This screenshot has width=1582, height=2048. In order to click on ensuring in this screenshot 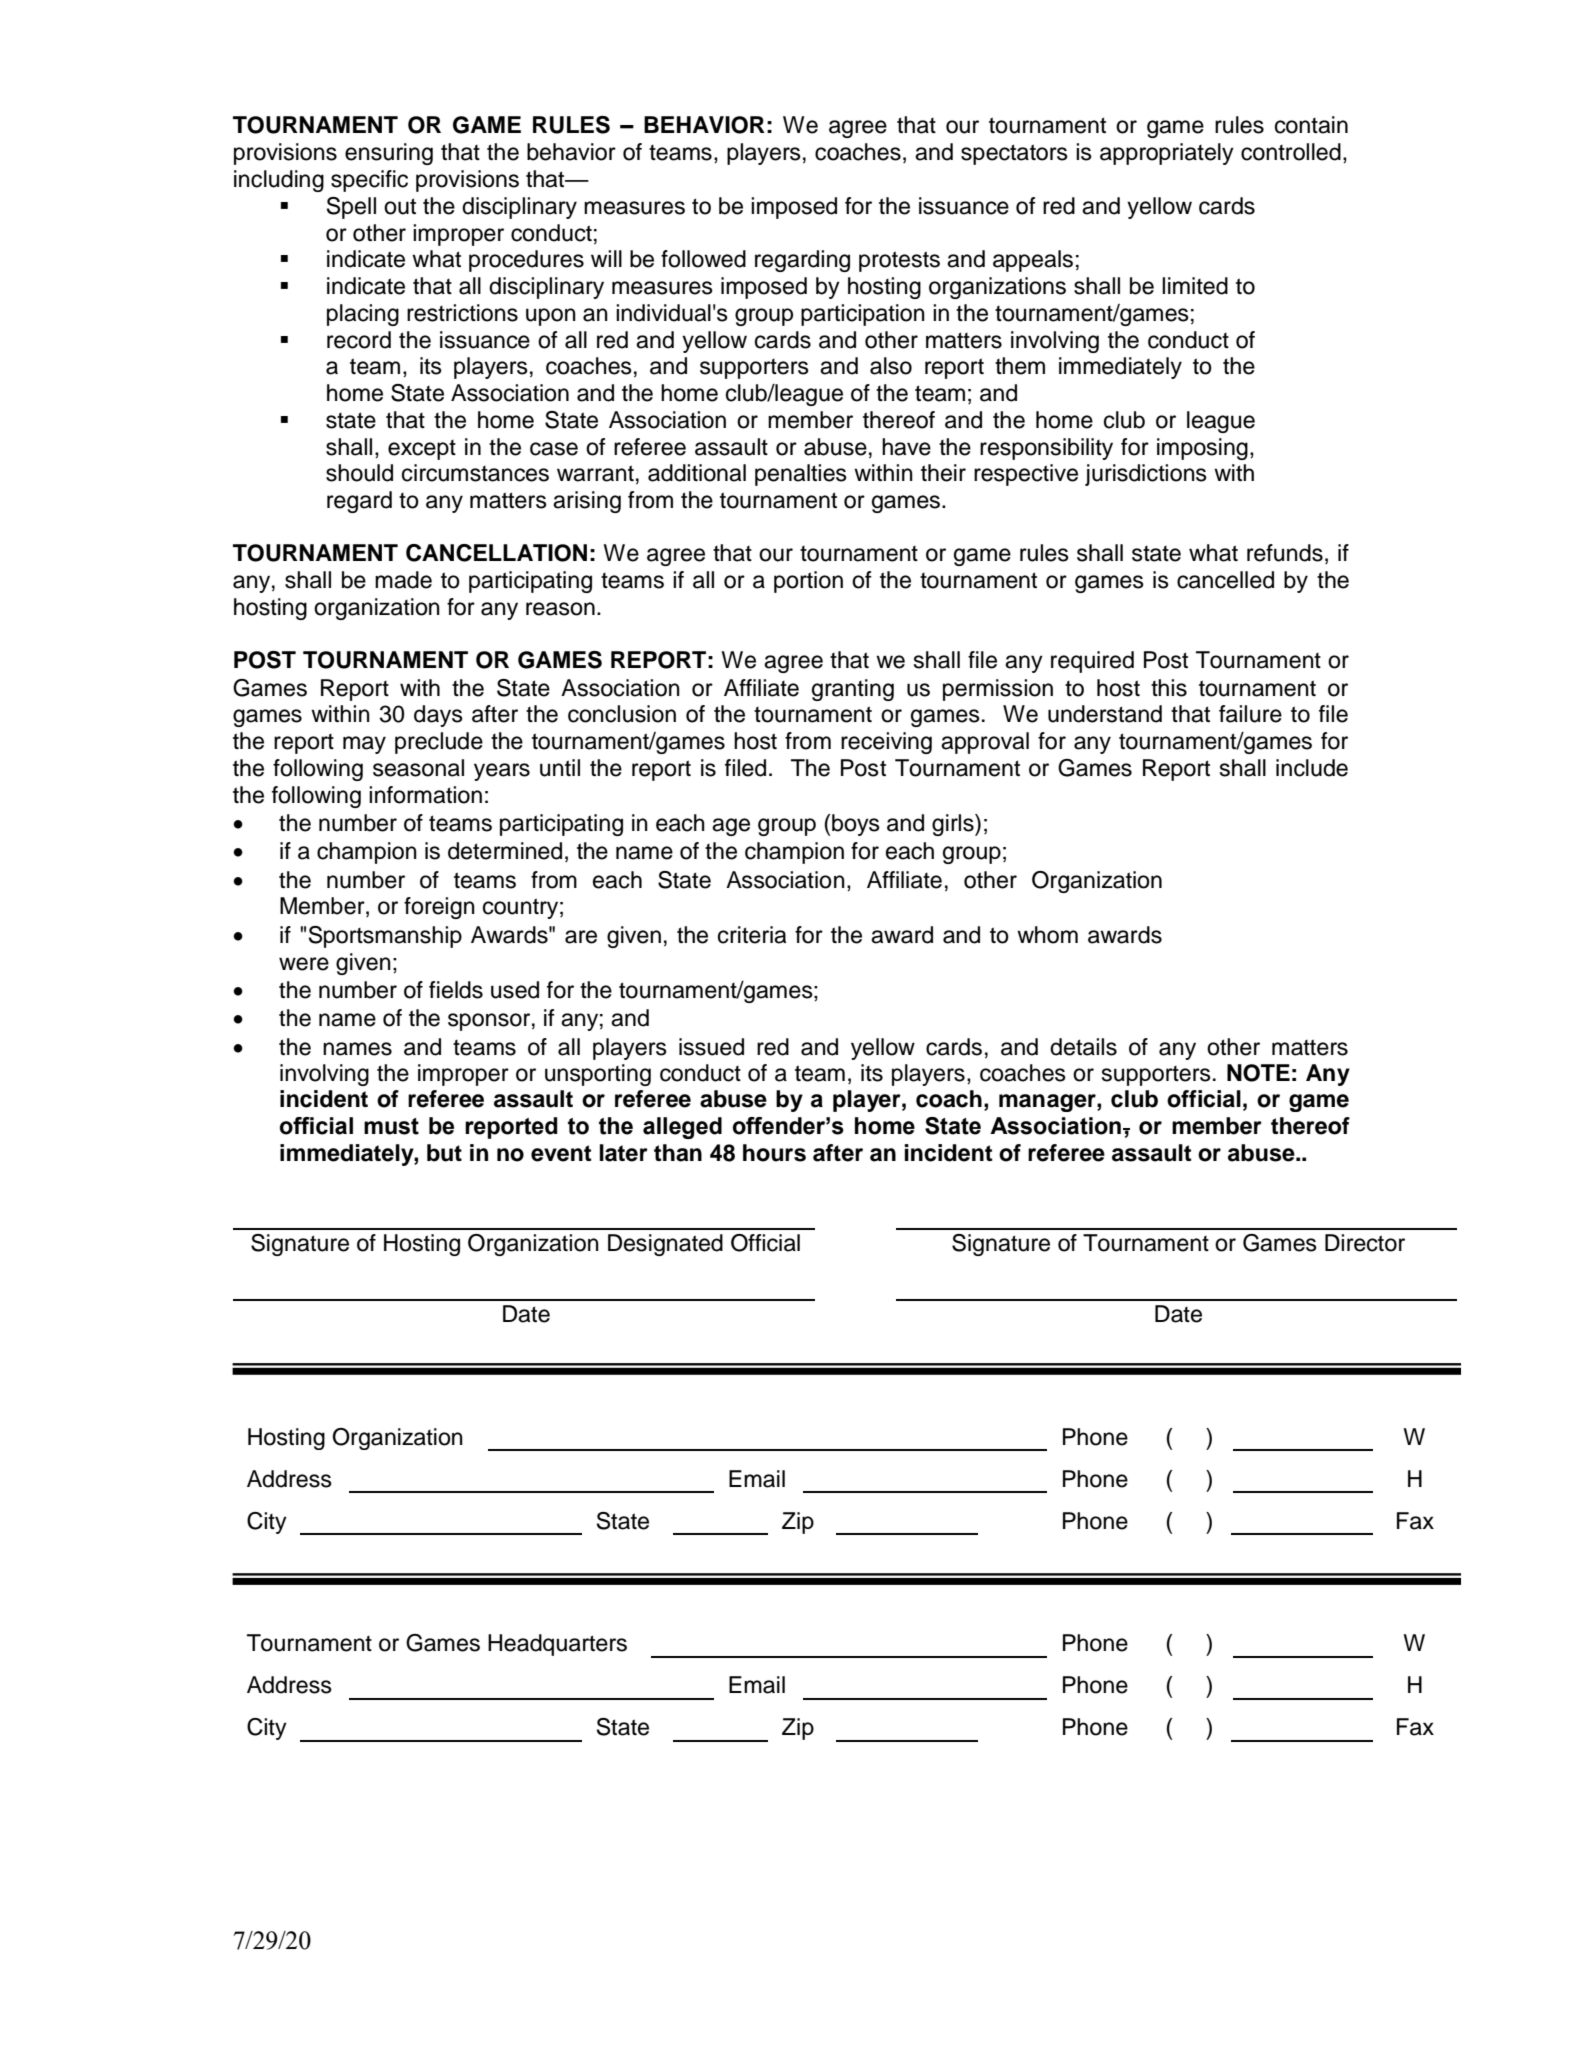, I will do `click(389, 154)`.
